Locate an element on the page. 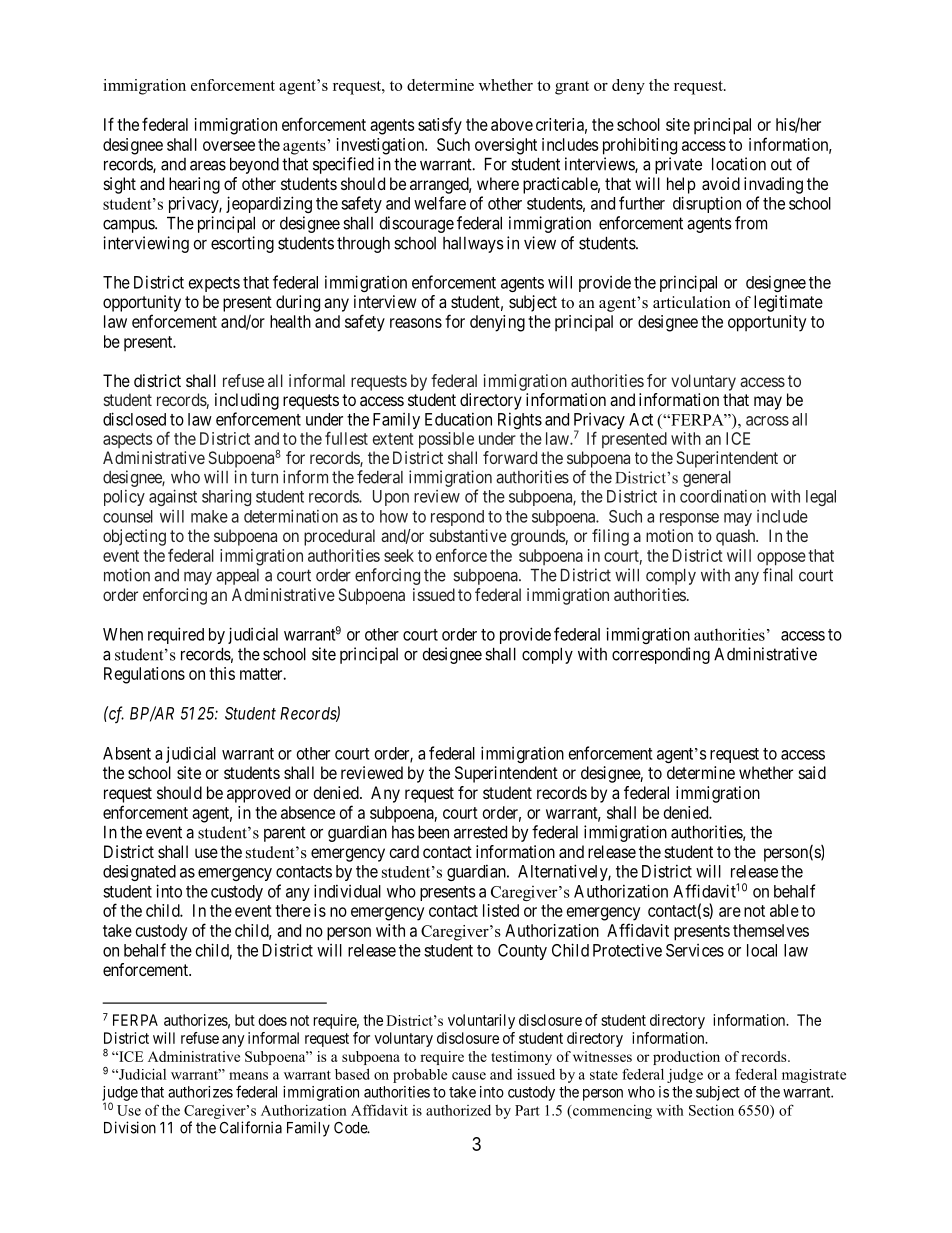 The image size is (952, 1233). designated is located at coordinates (139, 873).
